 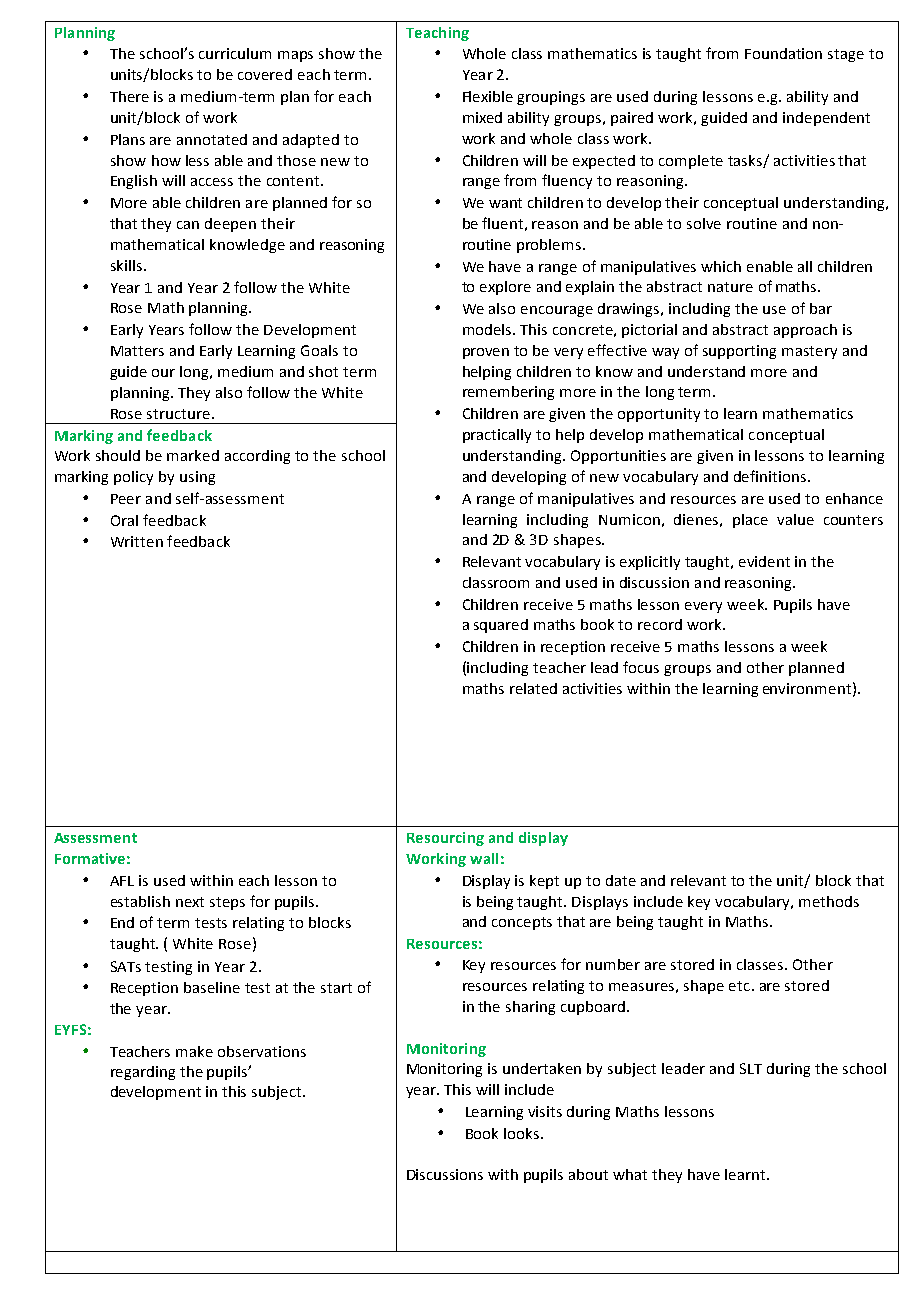 What do you see at coordinates (143, 1073) in the screenshot?
I see `regarding` at bounding box center [143, 1073].
